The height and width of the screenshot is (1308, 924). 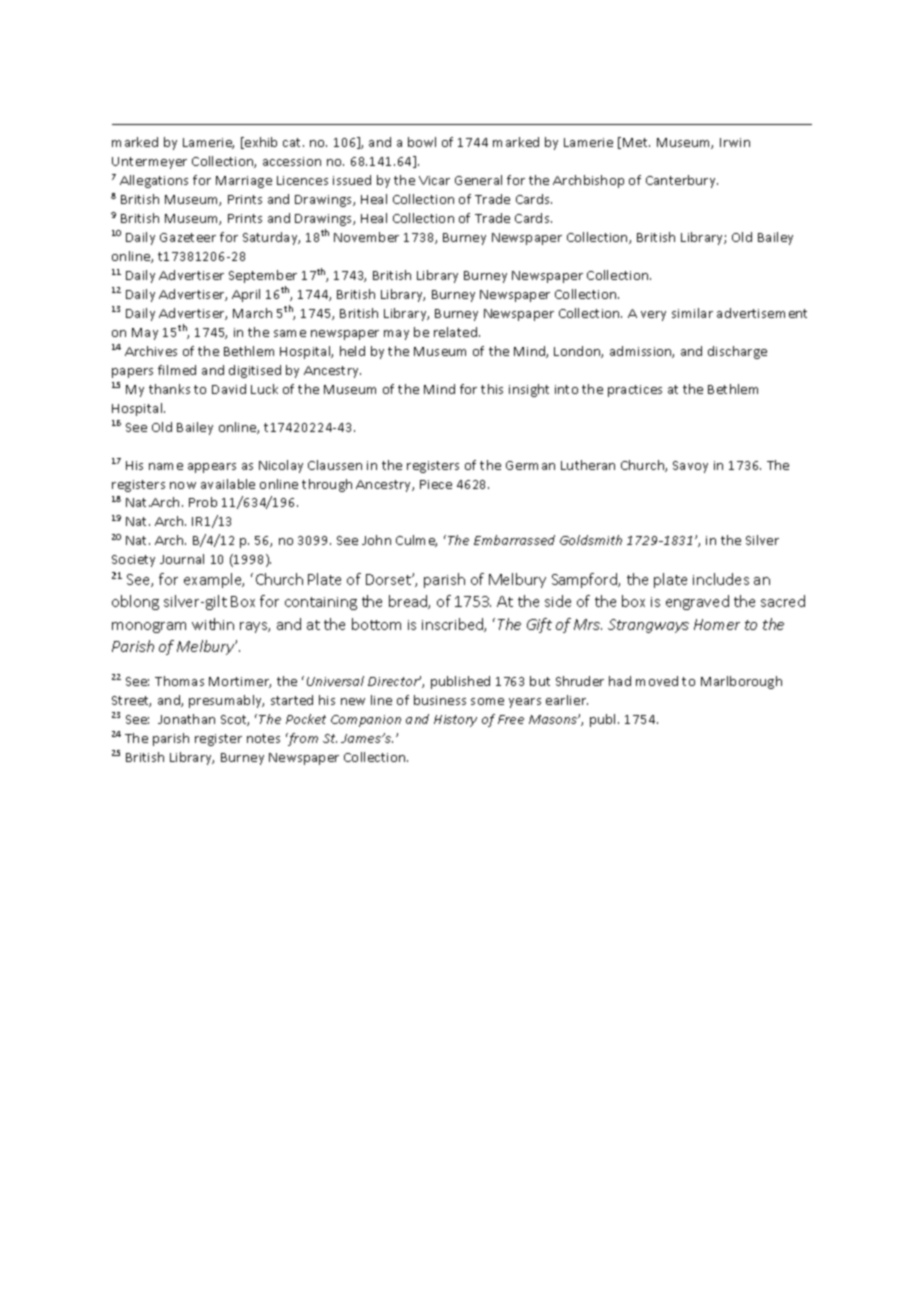 What do you see at coordinates (455, 721) in the screenshot?
I see `History` at bounding box center [455, 721].
